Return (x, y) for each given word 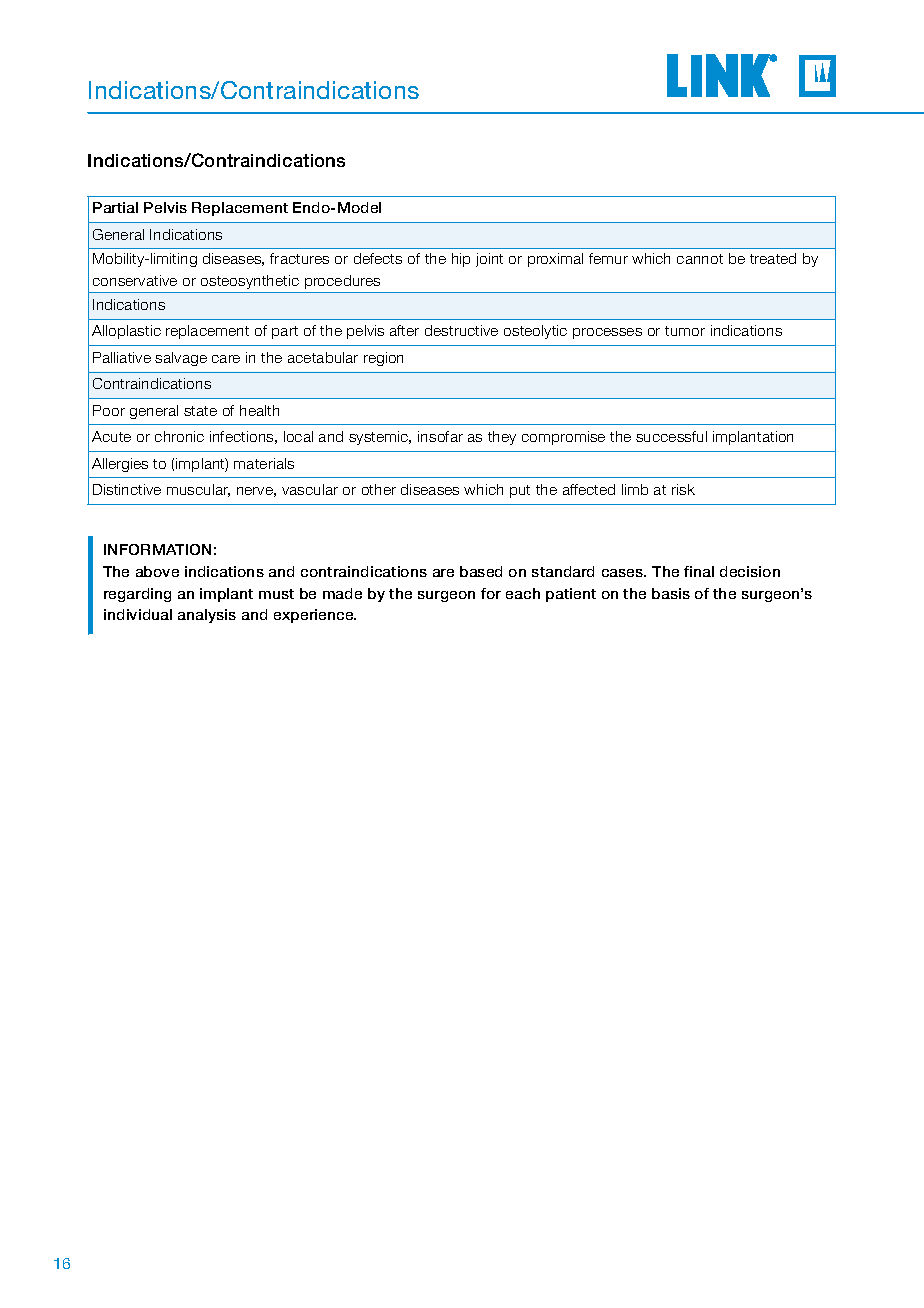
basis (671, 593)
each (523, 593)
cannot (700, 259)
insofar (440, 436)
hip (461, 260)
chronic (179, 436)
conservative (135, 280)
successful (671, 436)
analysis (207, 616)
